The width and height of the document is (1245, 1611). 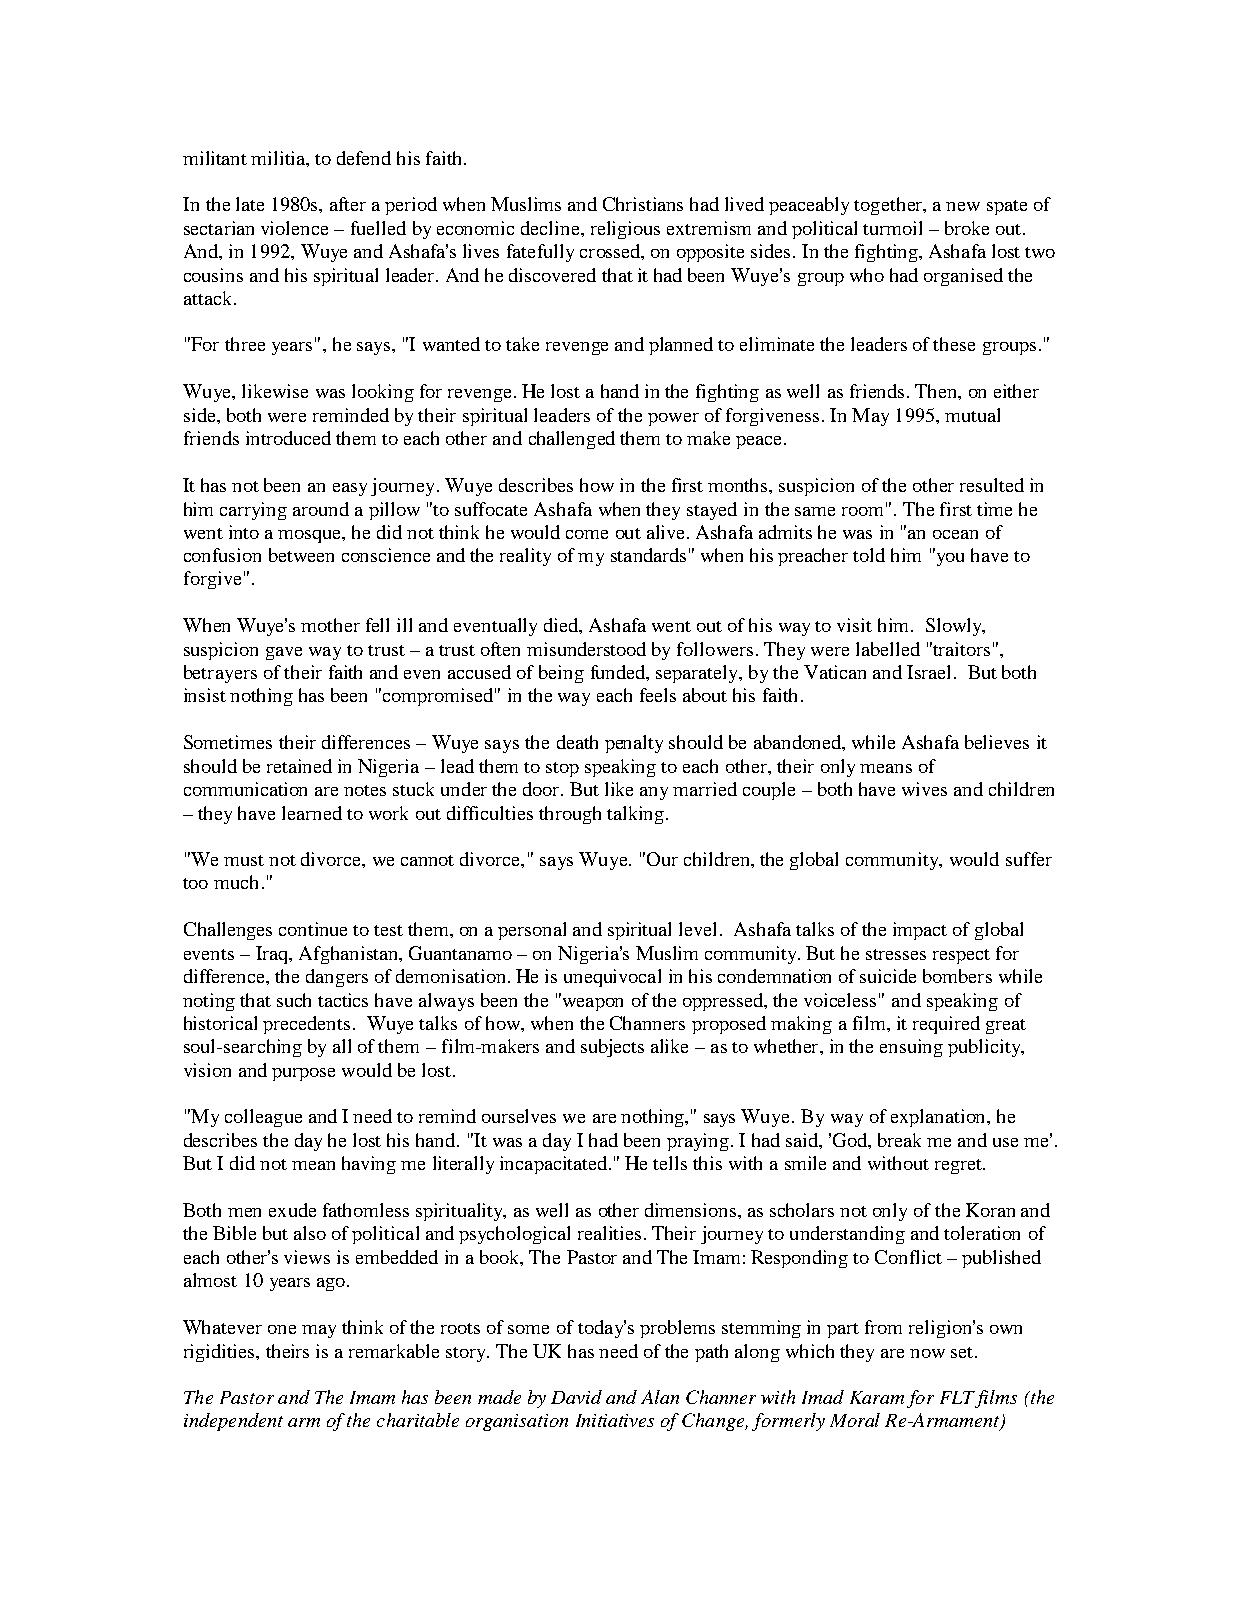 What do you see at coordinates (643, 204) in the document?
I see `Christians` at bounding box center [643, 204].
